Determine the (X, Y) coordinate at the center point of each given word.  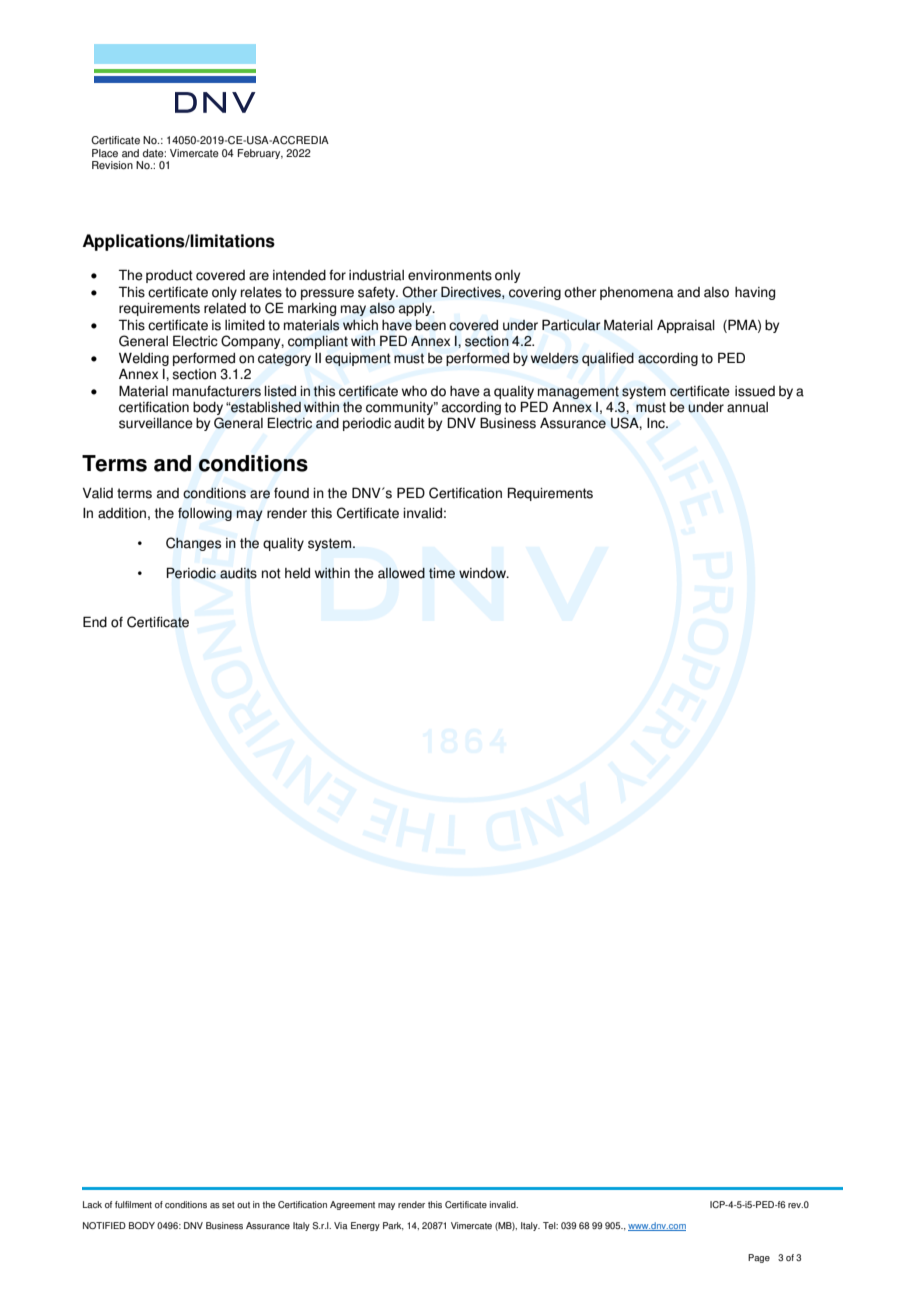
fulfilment (133, 1204)
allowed (401, 573)
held (297, 573)
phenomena (636, 293)
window (483, 573)
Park (393, 1226)
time (442, 573)
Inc (657, 423)
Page (759, 1258)
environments (450, 275)
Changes (193, 544)
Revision (112, 165)
